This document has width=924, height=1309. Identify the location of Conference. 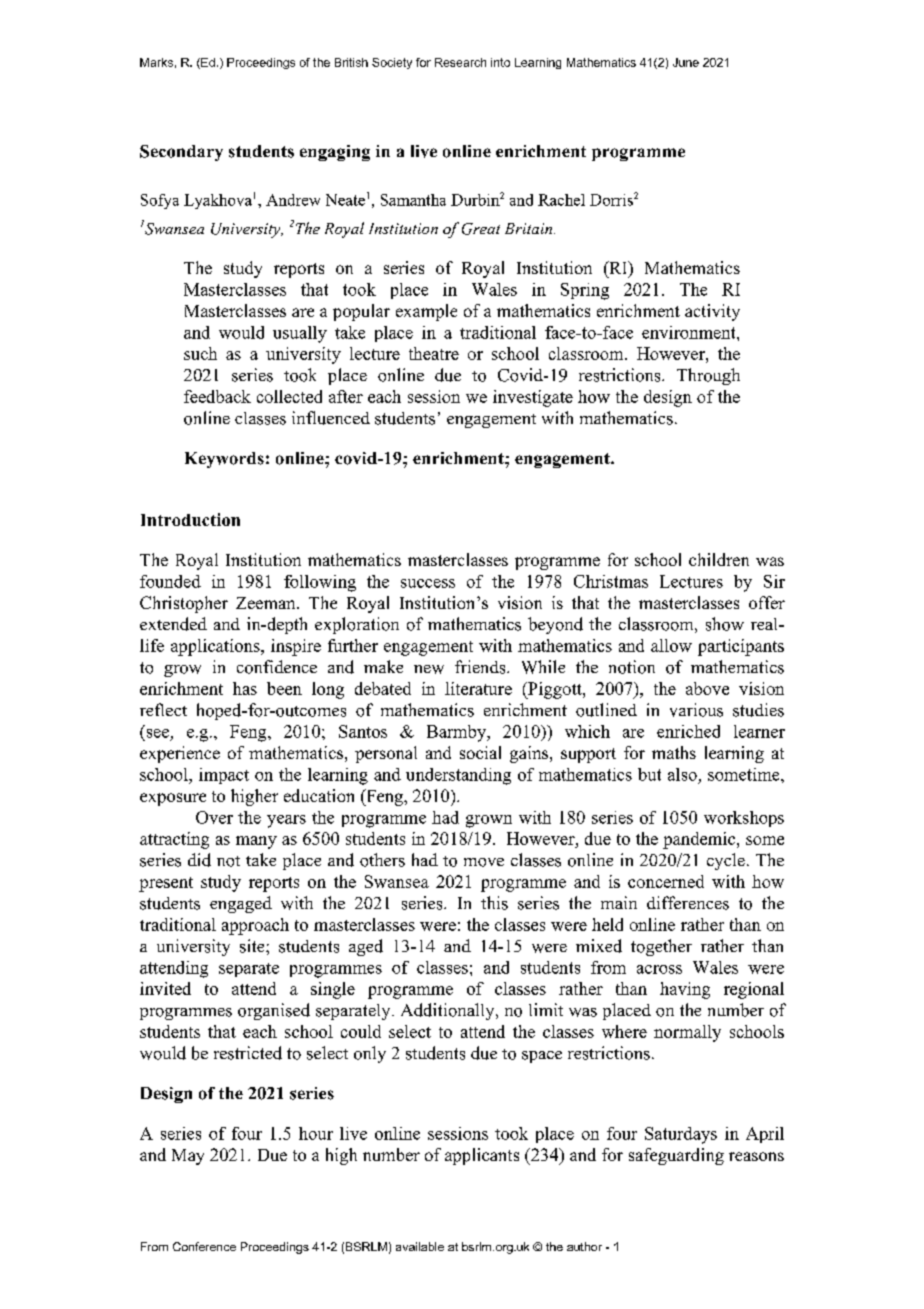
(204, 1246).
